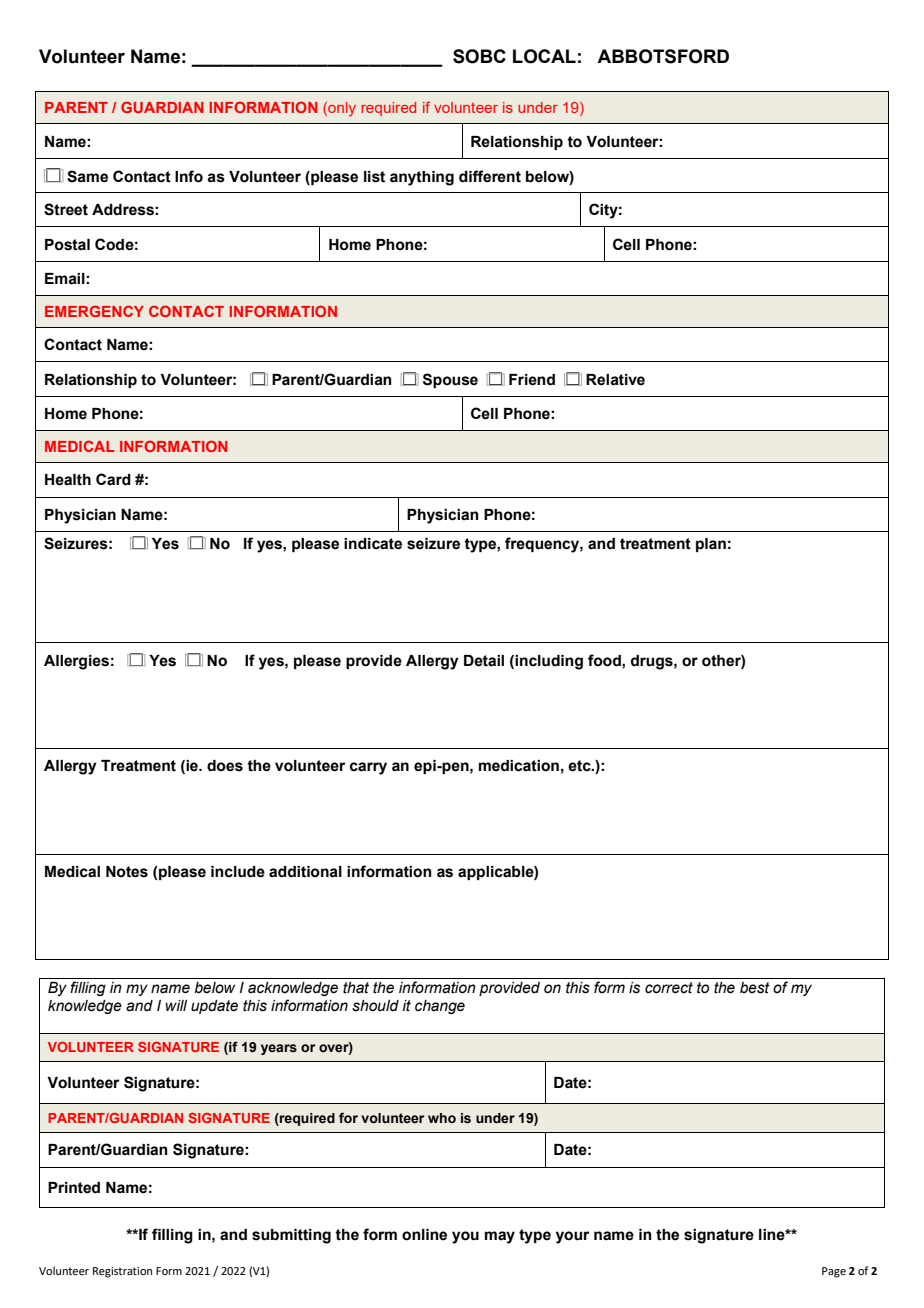 Image resolution: width=924 pixels, height=1308 pixels. I want to click on LOCAL, so click(544, 56).
